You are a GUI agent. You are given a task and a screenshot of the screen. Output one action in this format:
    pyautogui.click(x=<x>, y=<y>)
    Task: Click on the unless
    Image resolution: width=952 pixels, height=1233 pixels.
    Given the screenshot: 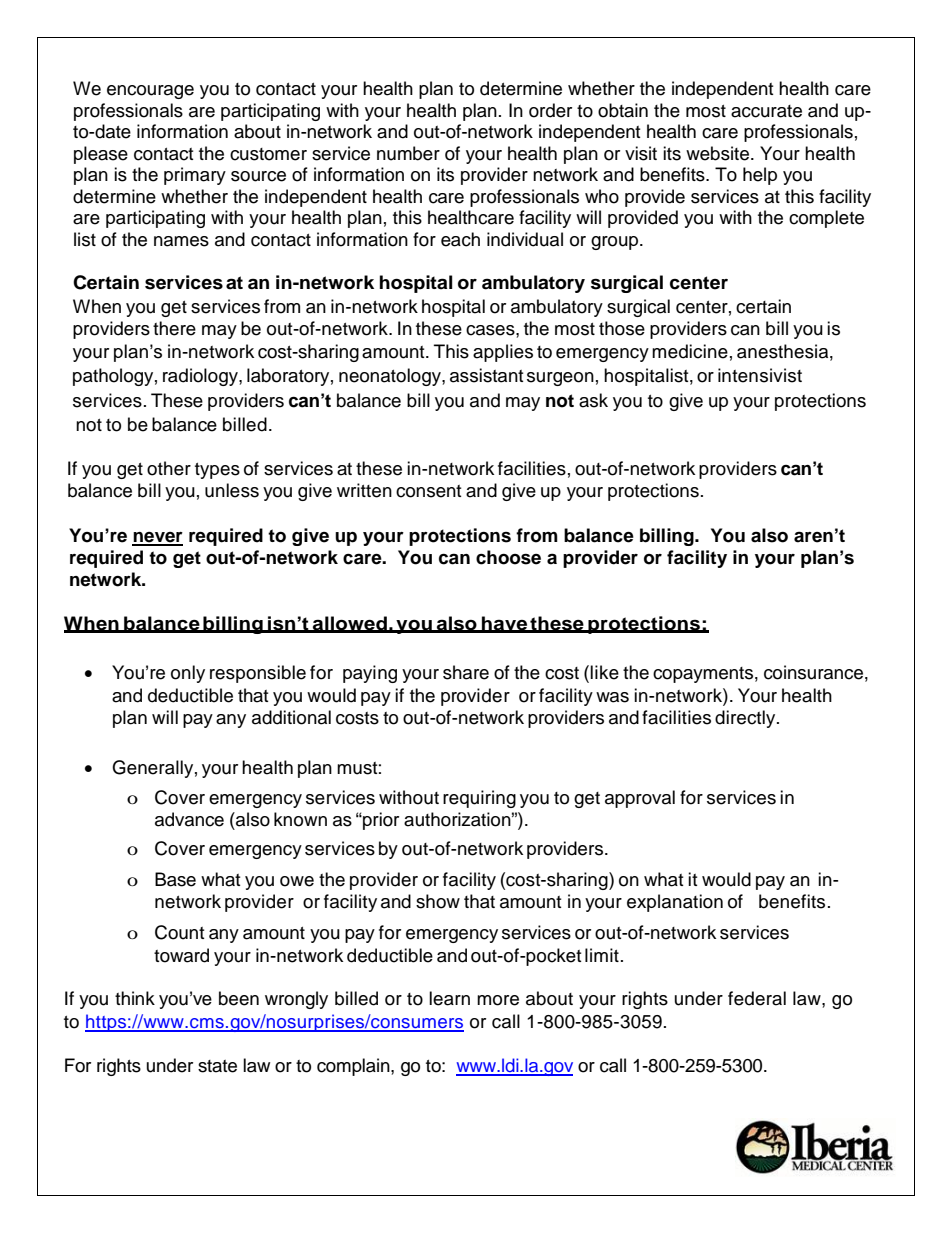 What is the action you would take?
    pyautogui.click(x=232, y=490)
